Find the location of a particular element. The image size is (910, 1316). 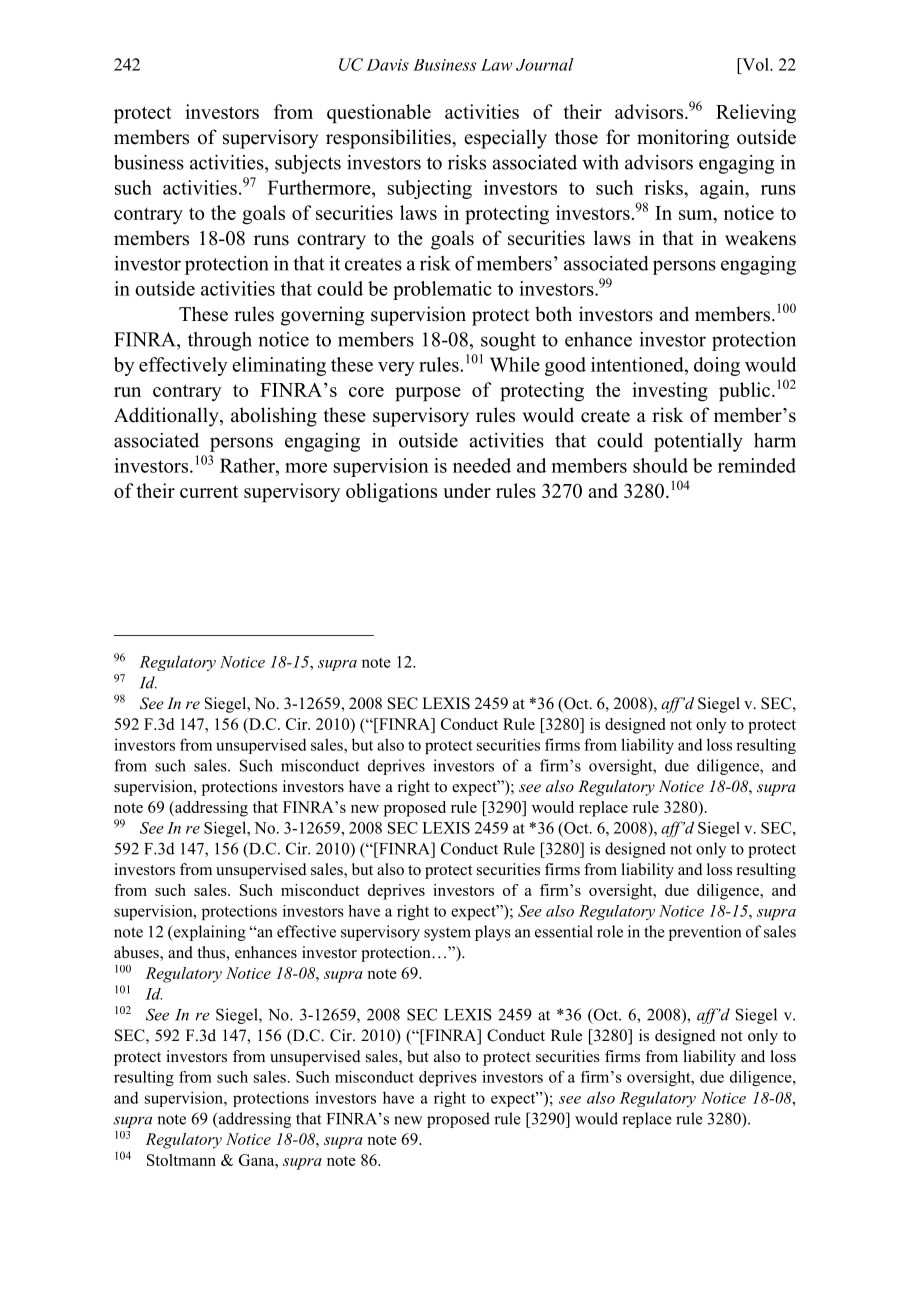

under is located at coordinates (467, 490).
